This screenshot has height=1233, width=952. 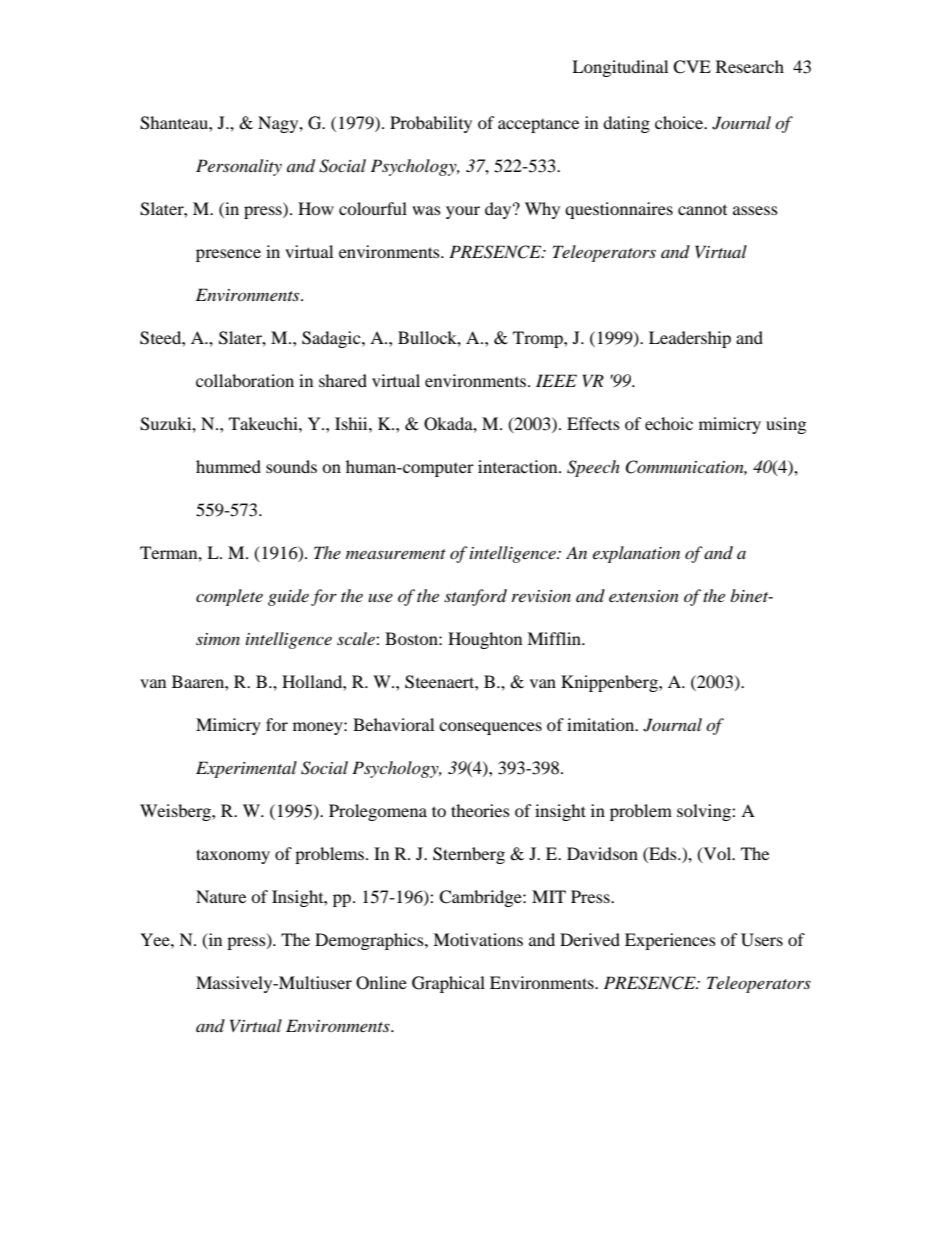 What do you see at coordinates (239, 167) in the screenshot?
I see `Personality` at bounding box center [239, 167].
